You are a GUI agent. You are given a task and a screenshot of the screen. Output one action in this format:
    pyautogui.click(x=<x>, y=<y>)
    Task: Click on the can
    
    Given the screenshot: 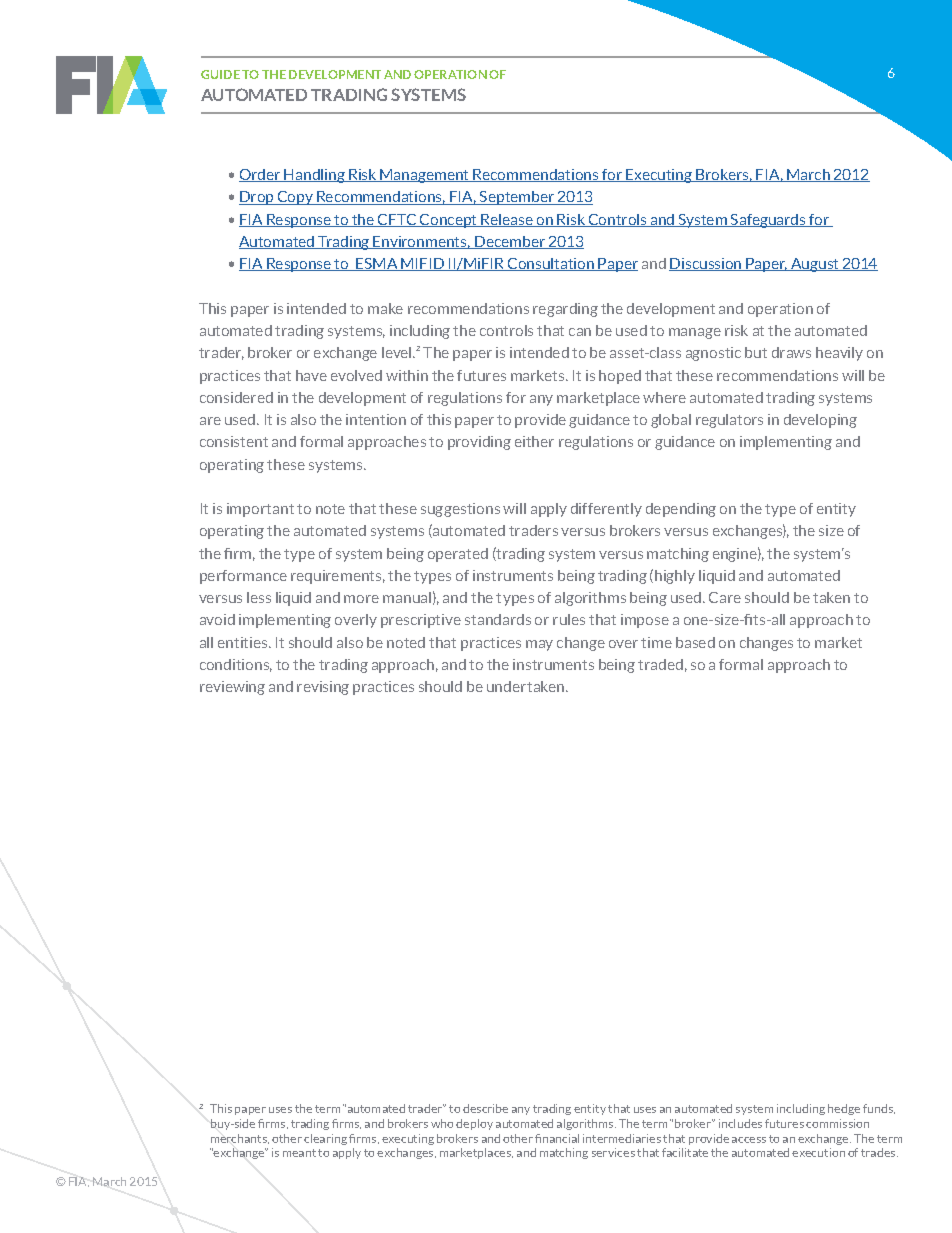 What is the action you would take?
    pyautogui.click(x=580, y=332)
